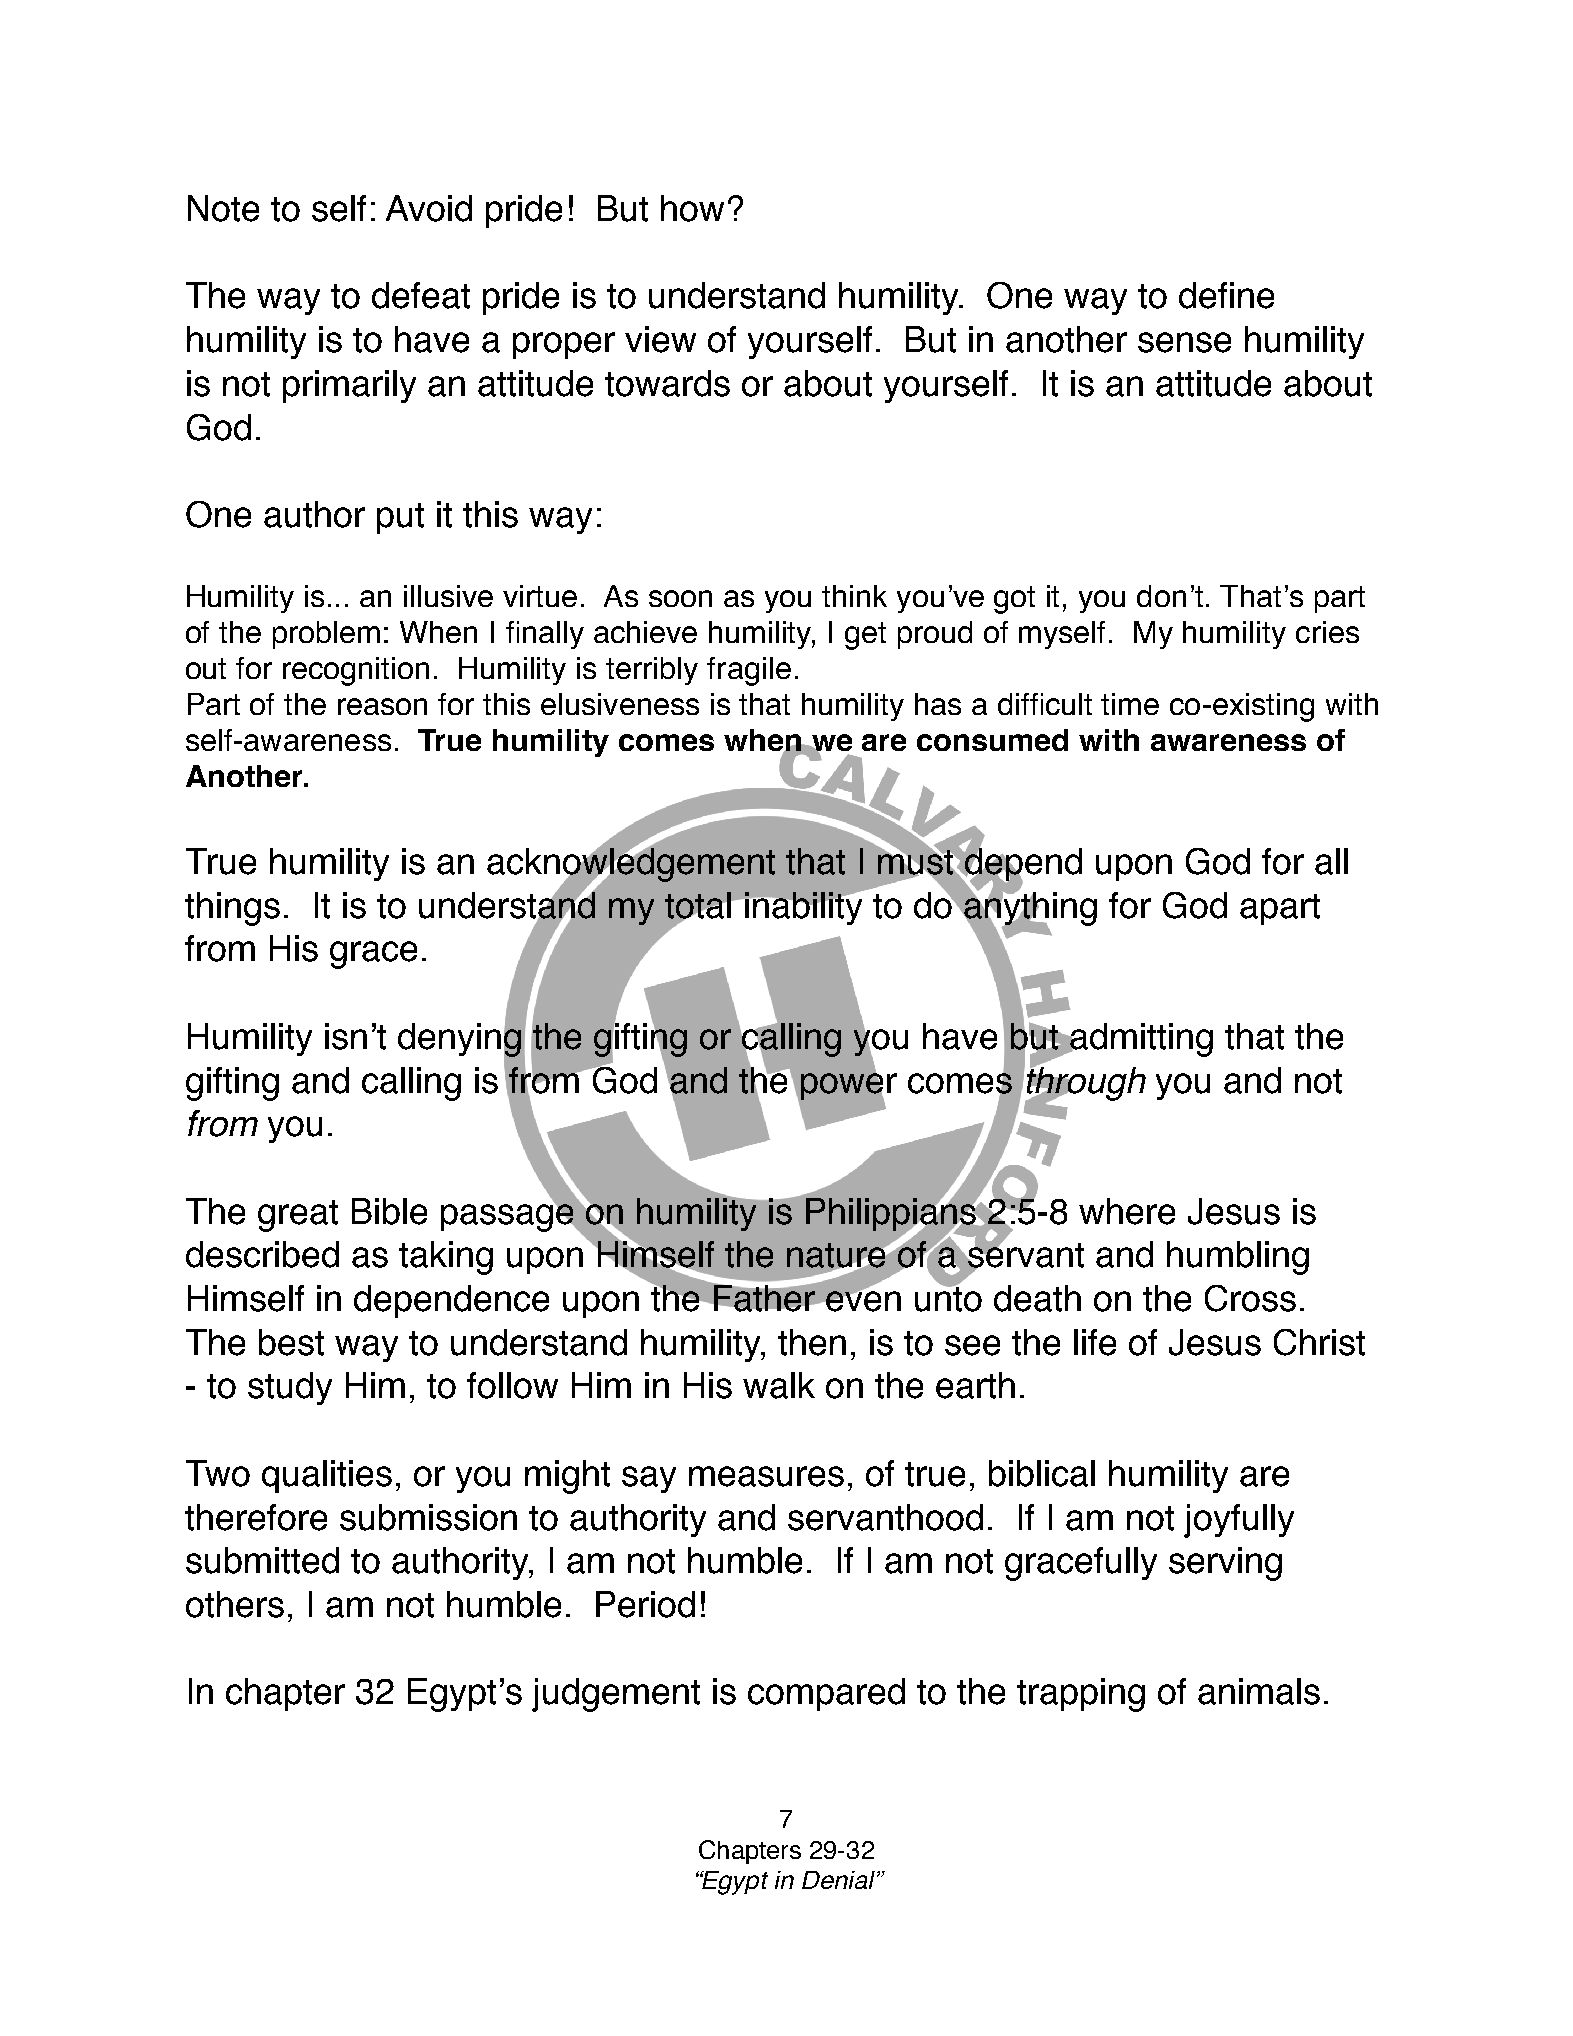 The image size is (1573, 2036). What do you see at coordinates (812, 1342) in the screenshot?
I see `then` at bounding box center [812, 1342].
